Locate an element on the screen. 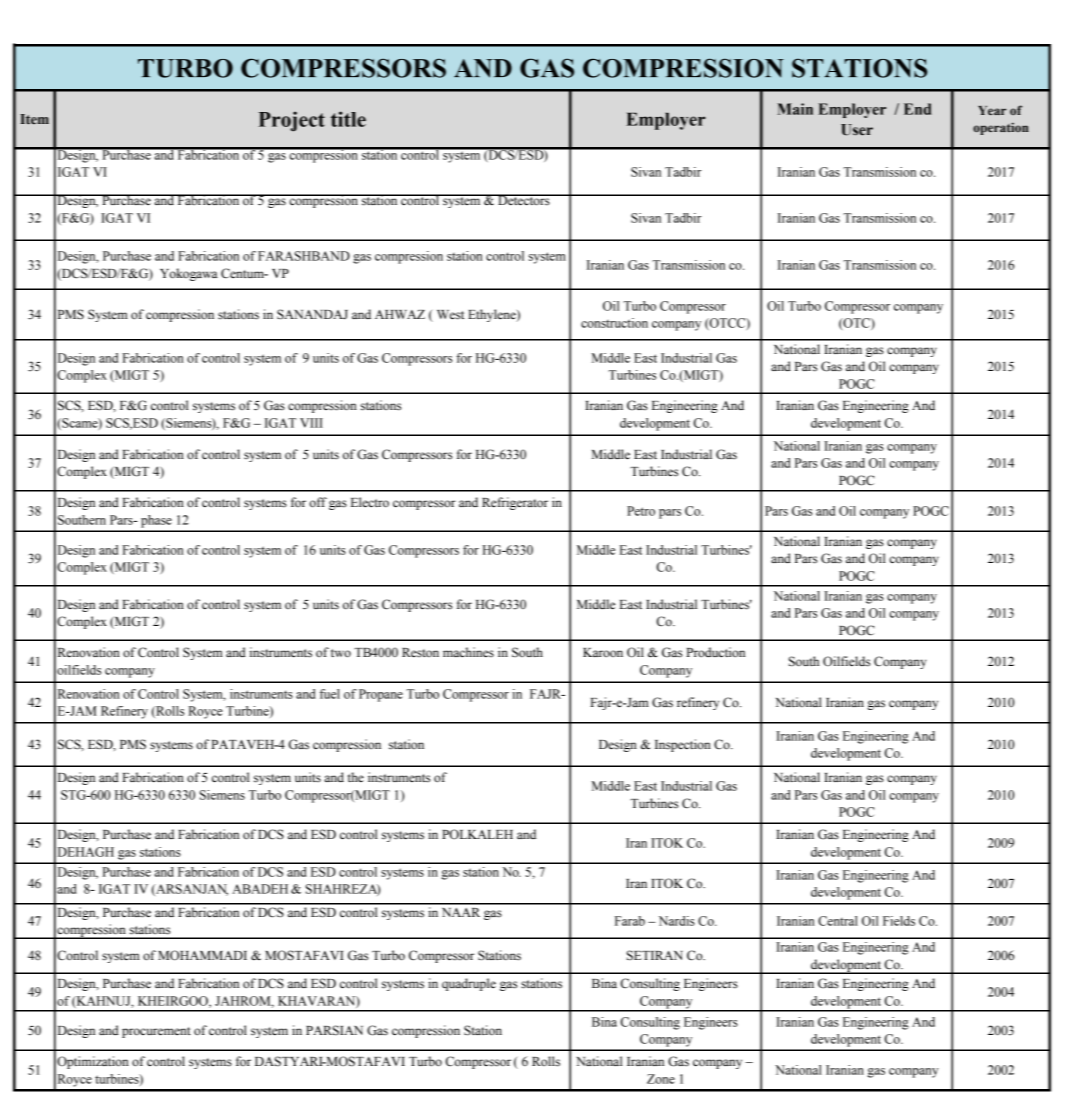 This screenshot has height=1120, width=1086. procurement is located at coordinates (156, 1032).
